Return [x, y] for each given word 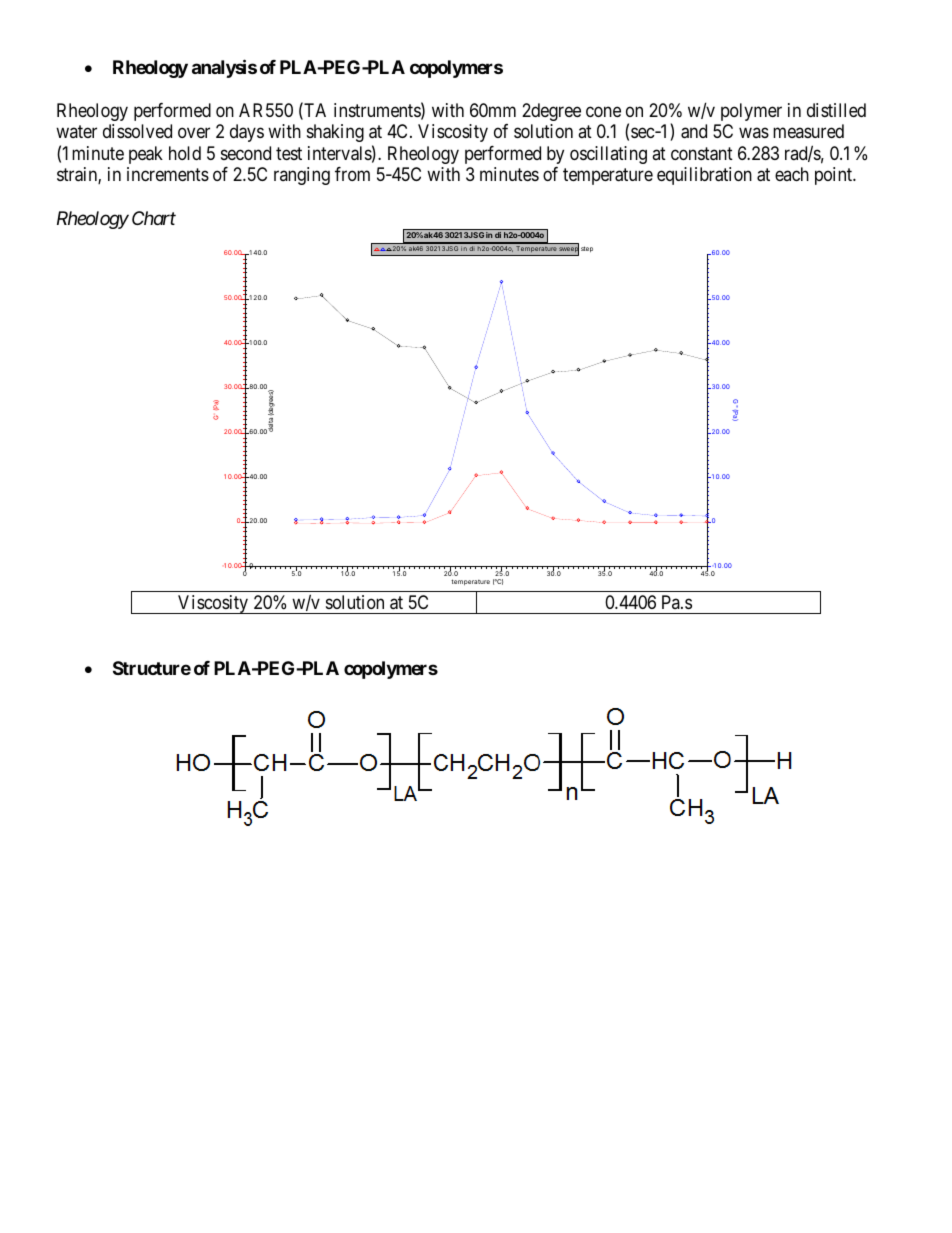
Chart [154, 218]
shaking [335, 133]
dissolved [137, 131]
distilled [836, 110]
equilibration [704, 176]
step [587, 249]
